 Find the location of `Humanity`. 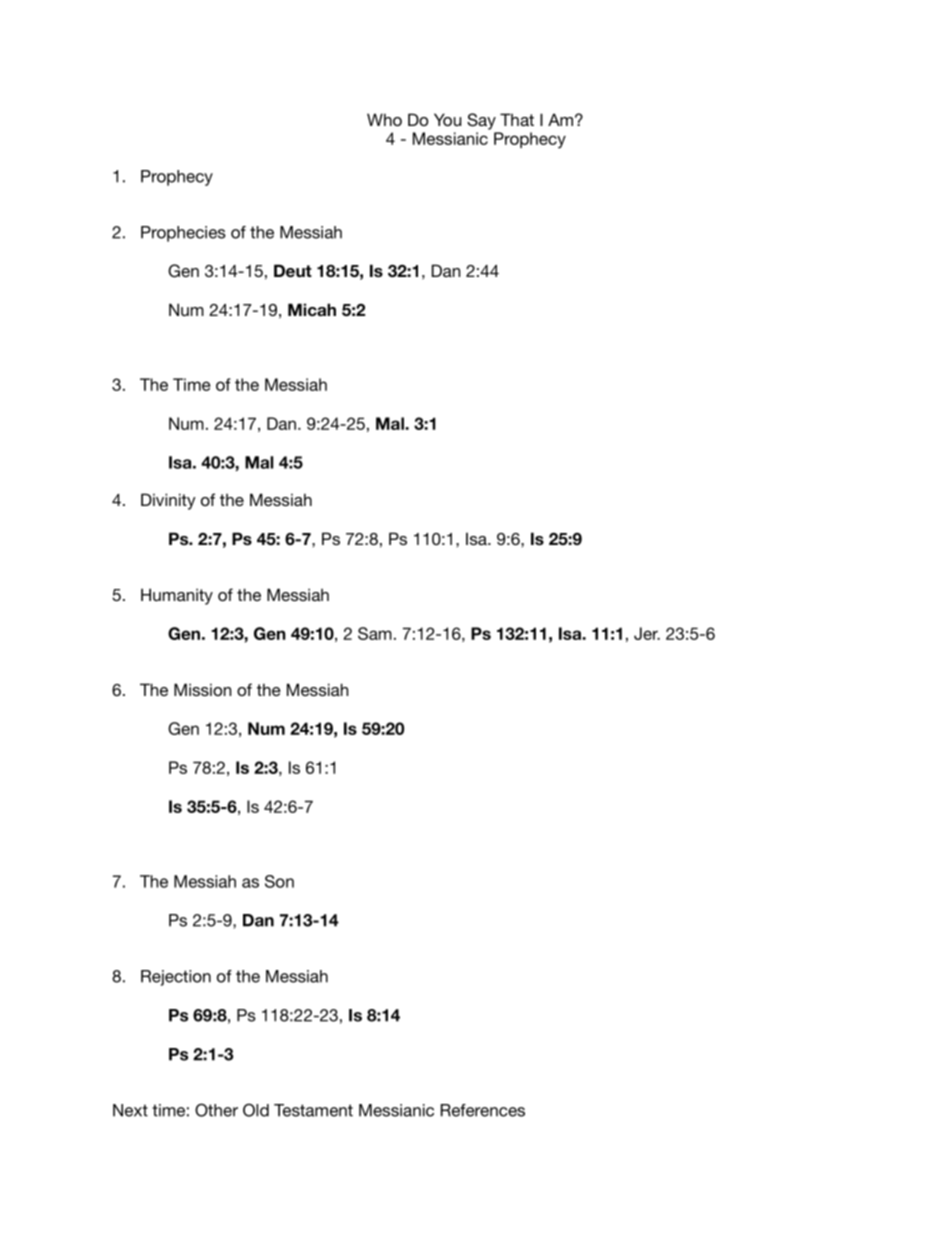

Humanity is located at coordinates (177, 596).
